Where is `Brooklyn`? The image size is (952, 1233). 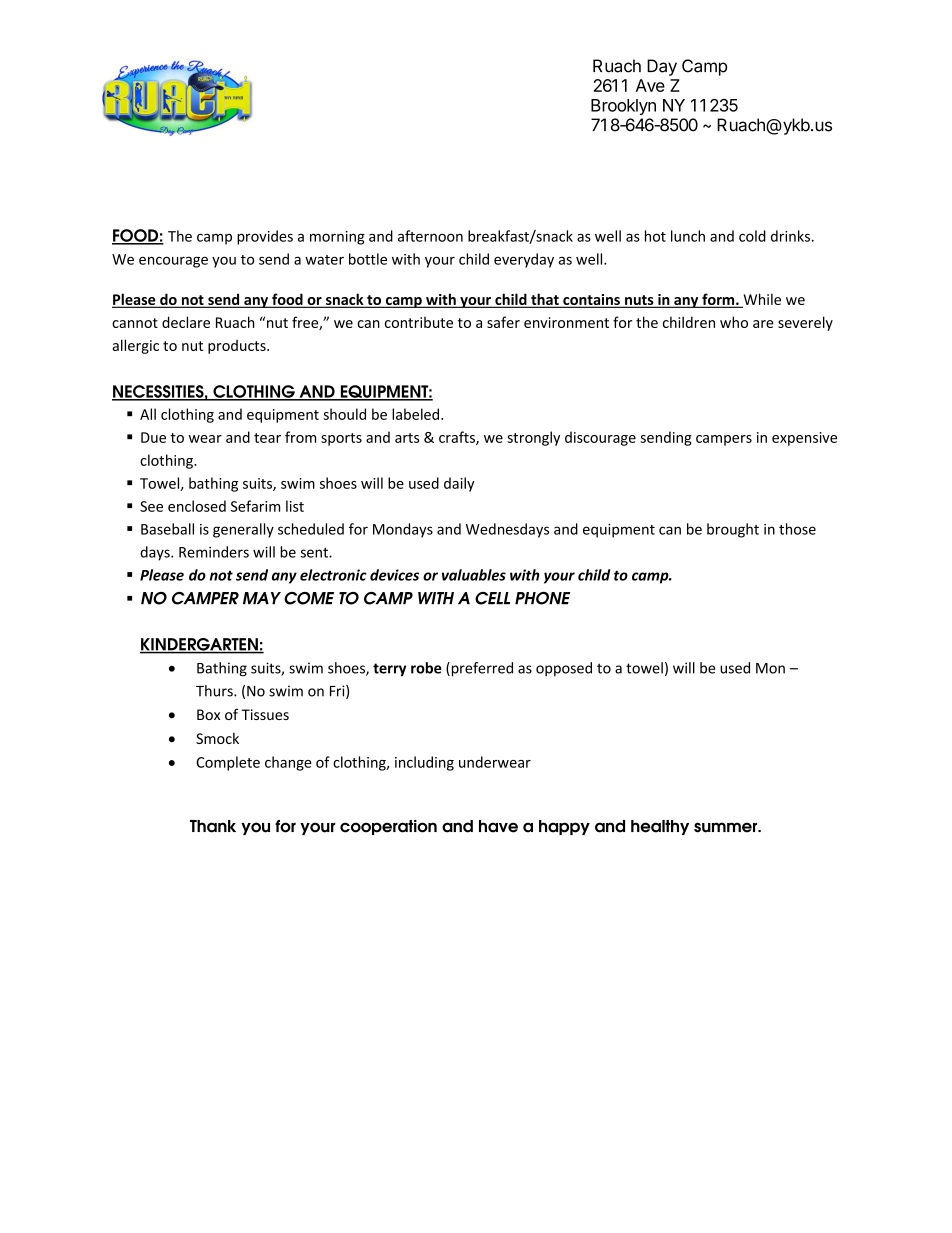 Brooklyn is located at coordinates (623, 107).
